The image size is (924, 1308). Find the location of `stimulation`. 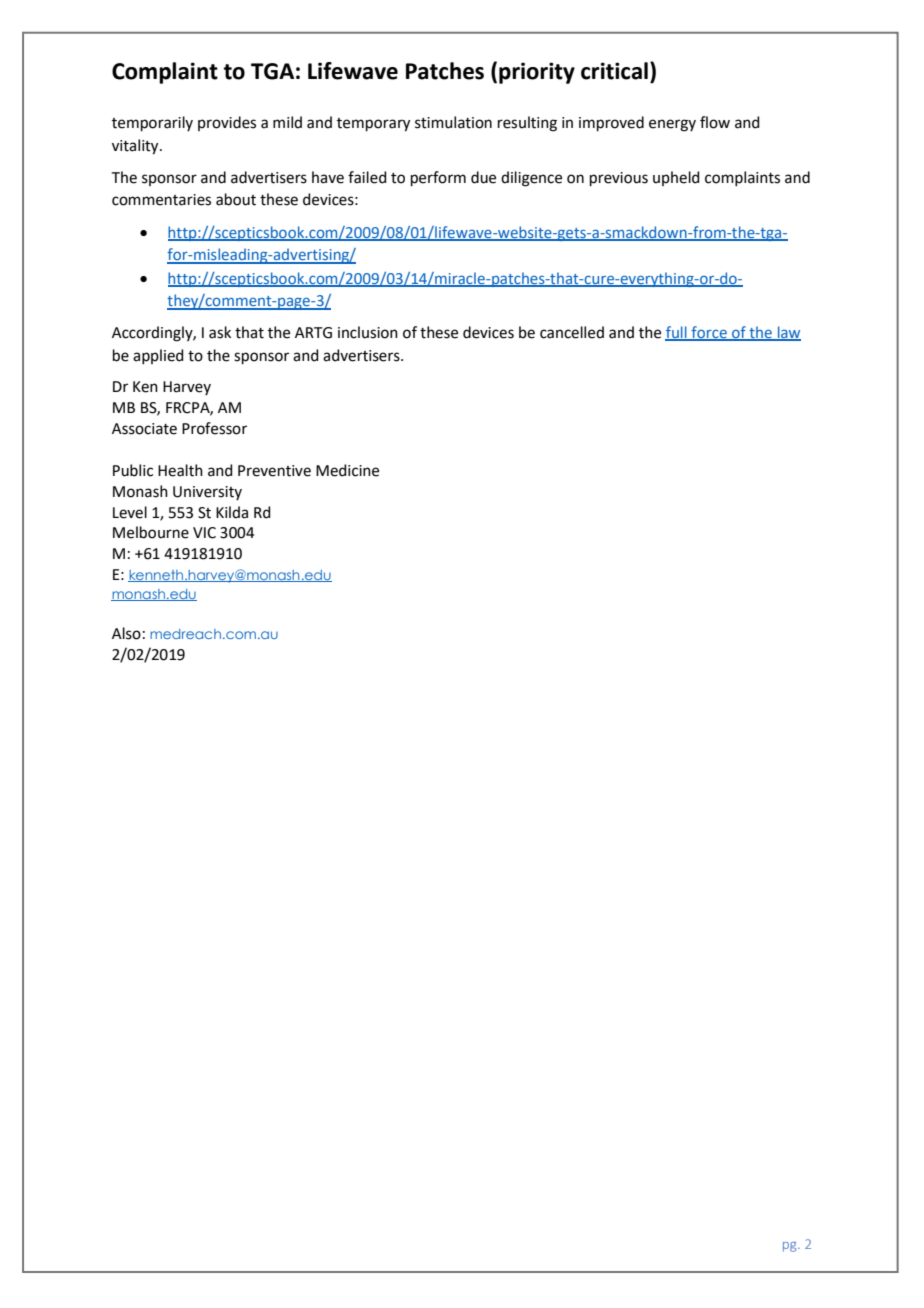

stimulation is located at coordinates (453, 122).
